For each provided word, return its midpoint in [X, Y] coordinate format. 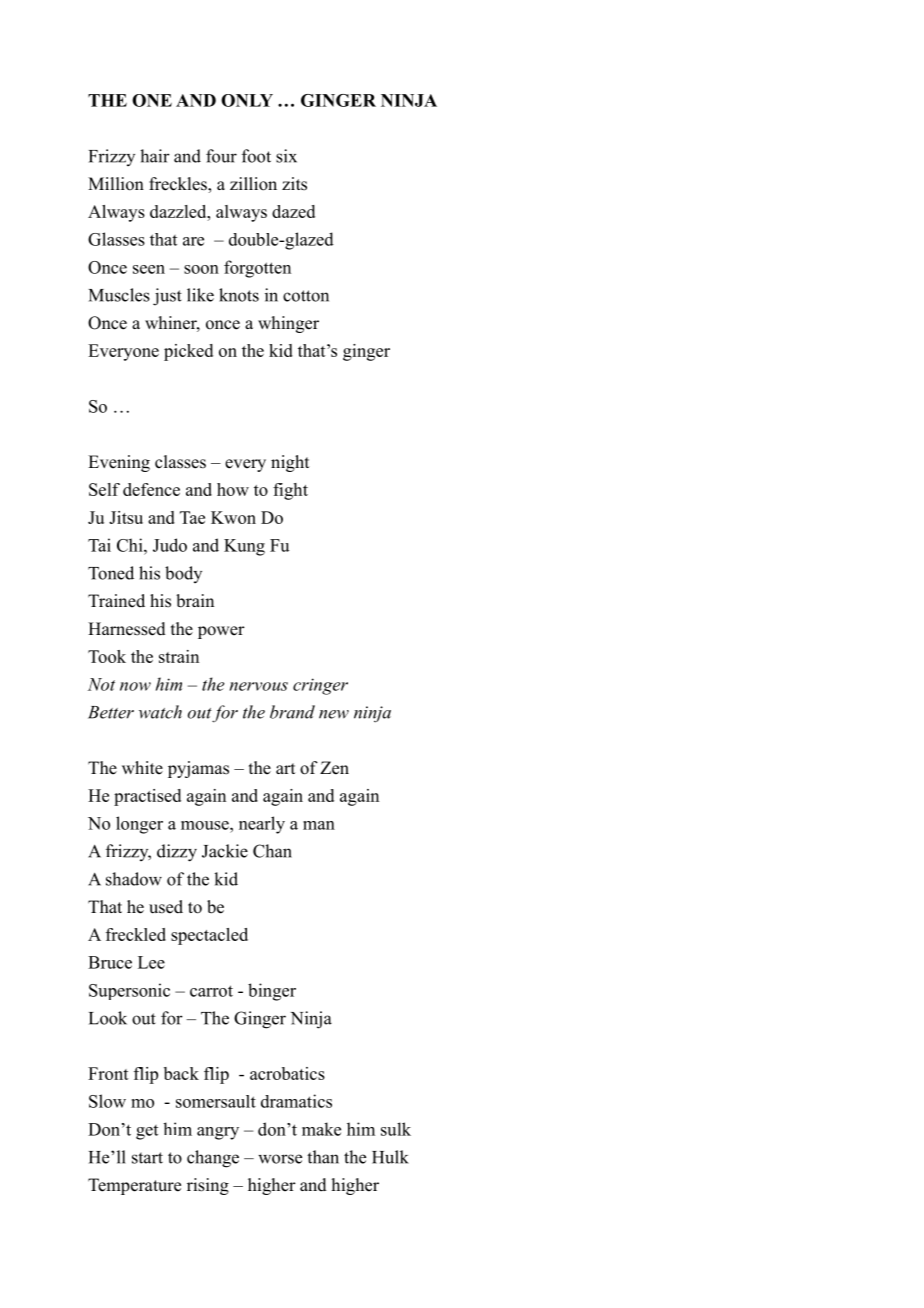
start [147, 1158]
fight [290, 491]
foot [256, 156]
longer [139, 825]
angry [218, 1133]
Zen [334, 768]
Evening [119, 463]
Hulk [390, 1157]
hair [155, 156]
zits [294, 184]
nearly [262, 825]
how [233, 489]
